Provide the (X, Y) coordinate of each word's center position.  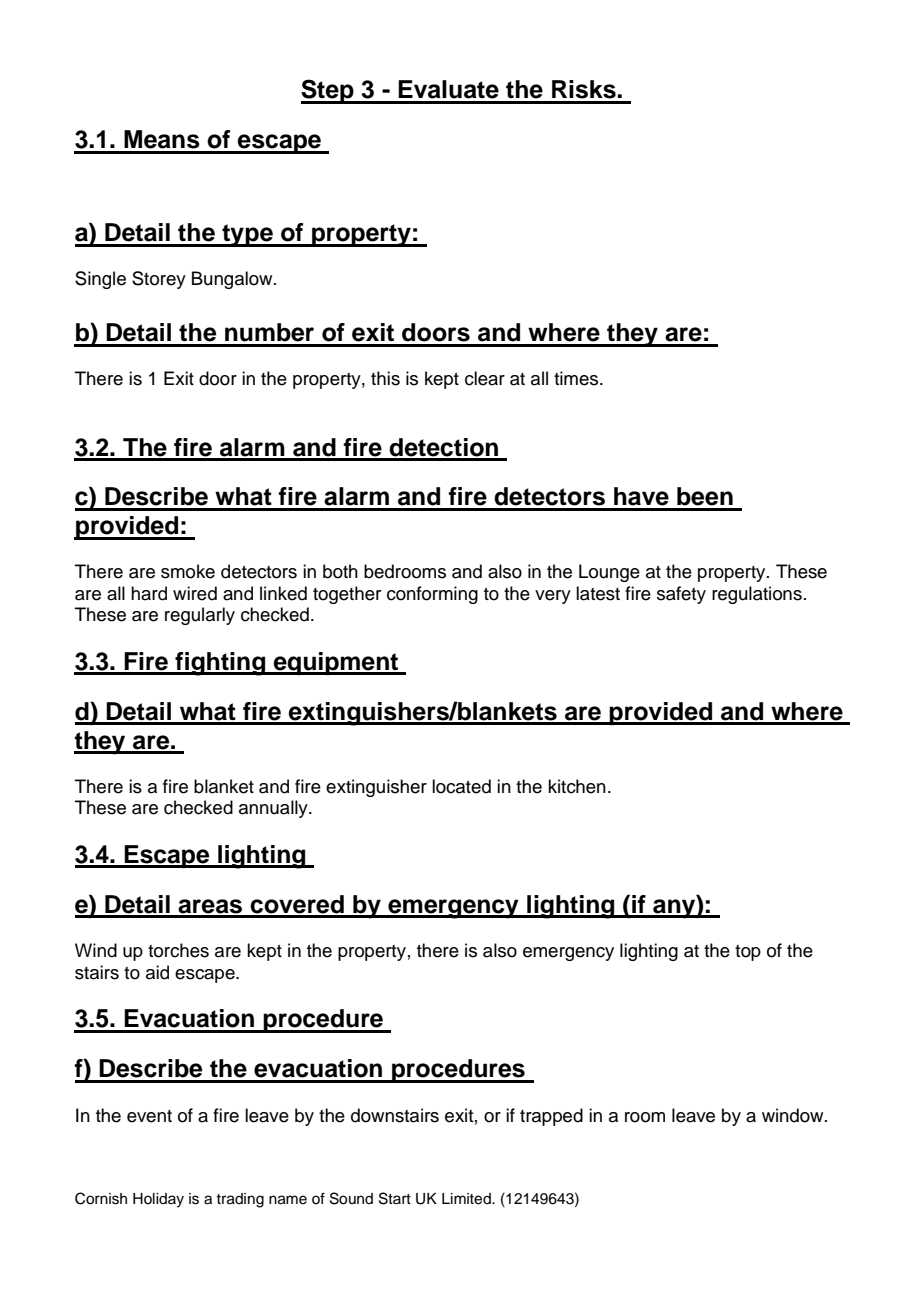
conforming (432, 595)
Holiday (158, 1200)
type (247, 235)
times (577, 378)
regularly (200, 616)
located (461, 786)
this (385, 378)
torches (178, 950)
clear (485, 378)
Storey (159, 280)
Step (328, 91)
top (748, 953)
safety (681, 595)
